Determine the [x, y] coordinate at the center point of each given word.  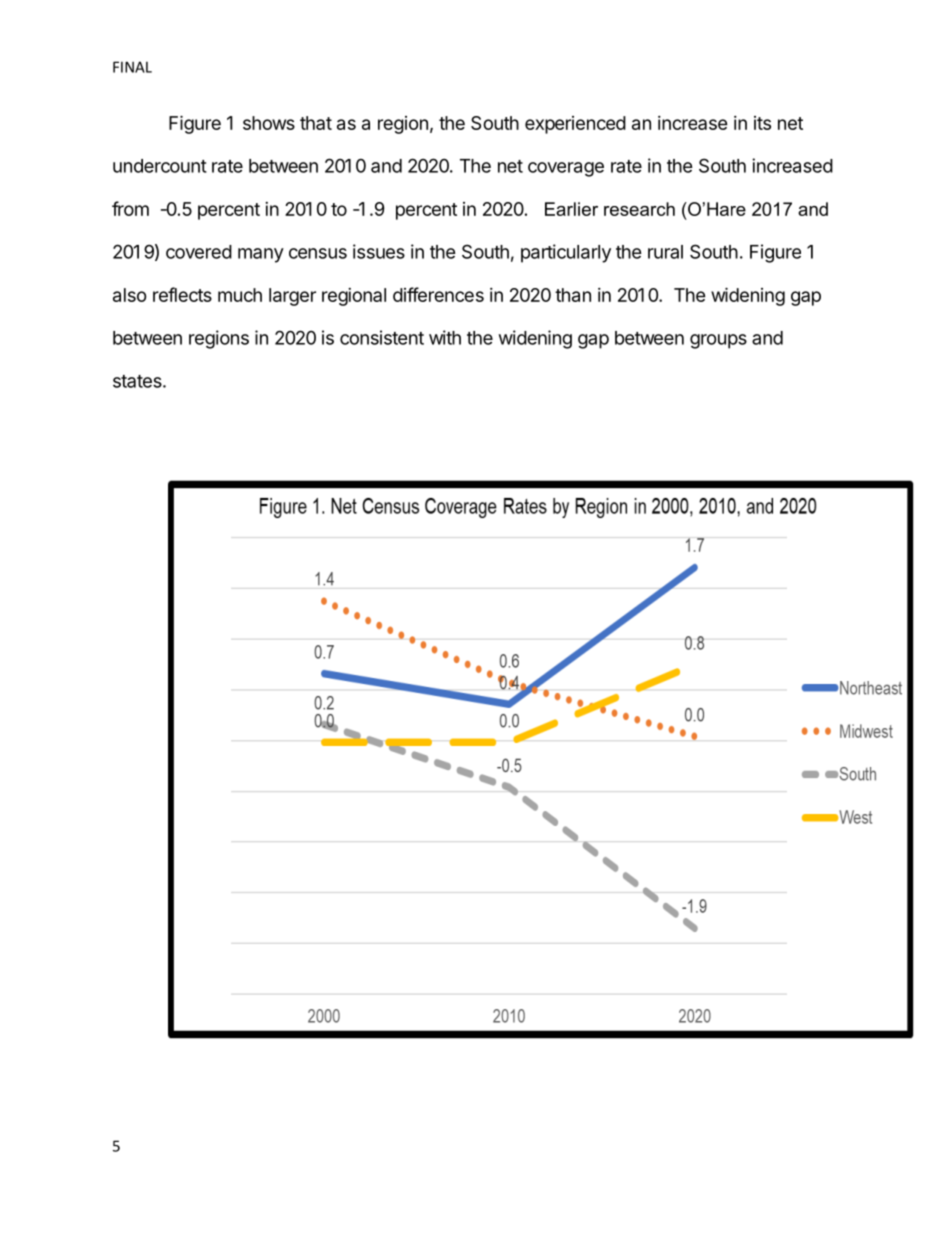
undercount [160, 166]
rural [665, 252]
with [445, 337]
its [762, 123]
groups [718, 341]
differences [438, 294]
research [639, 209]
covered [199, 252]
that [316, 123]
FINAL [132, 67]
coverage [566, 169]
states [138, 381]
